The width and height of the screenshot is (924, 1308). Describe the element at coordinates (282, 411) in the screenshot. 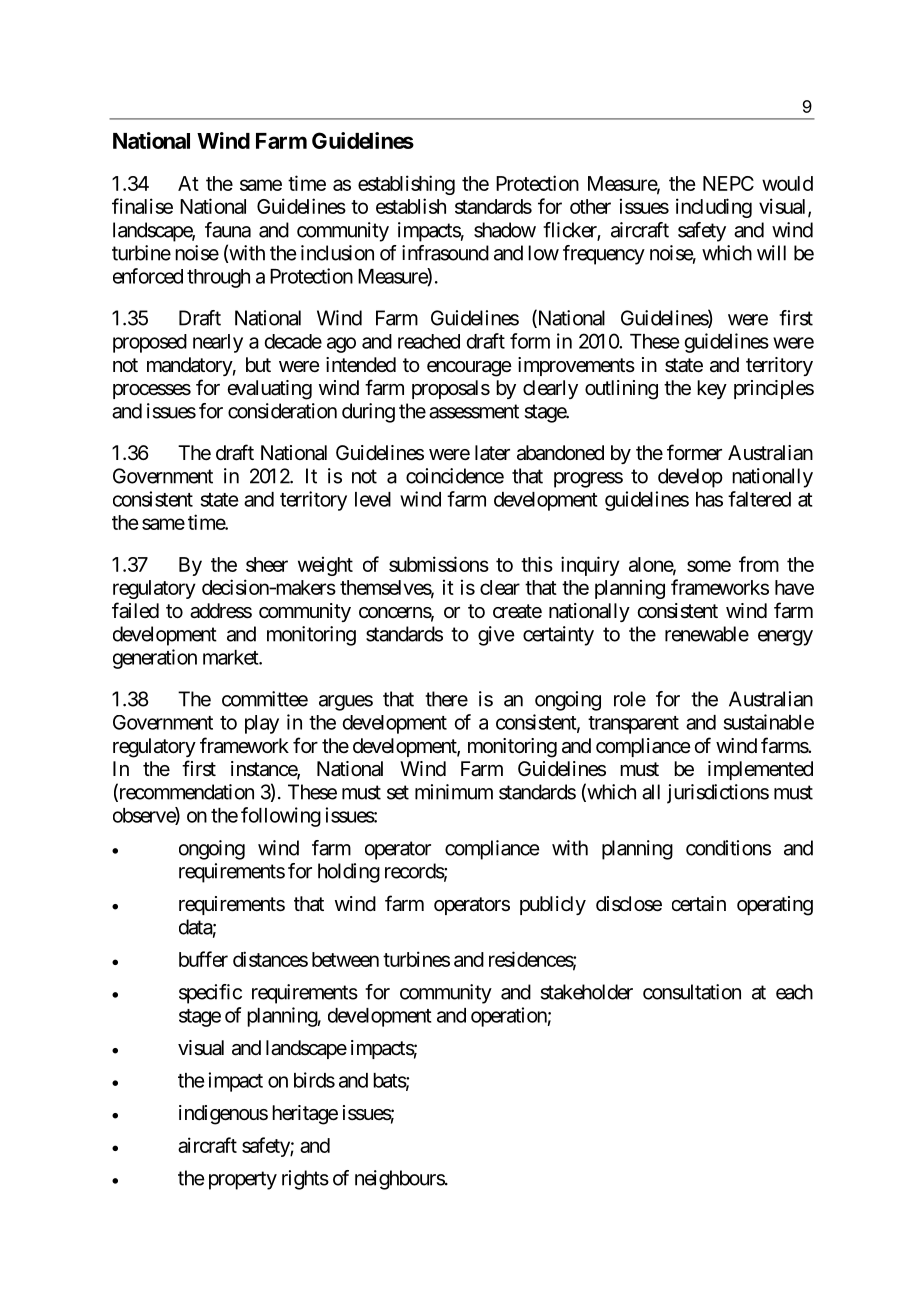

I see `consideration` at that location.
